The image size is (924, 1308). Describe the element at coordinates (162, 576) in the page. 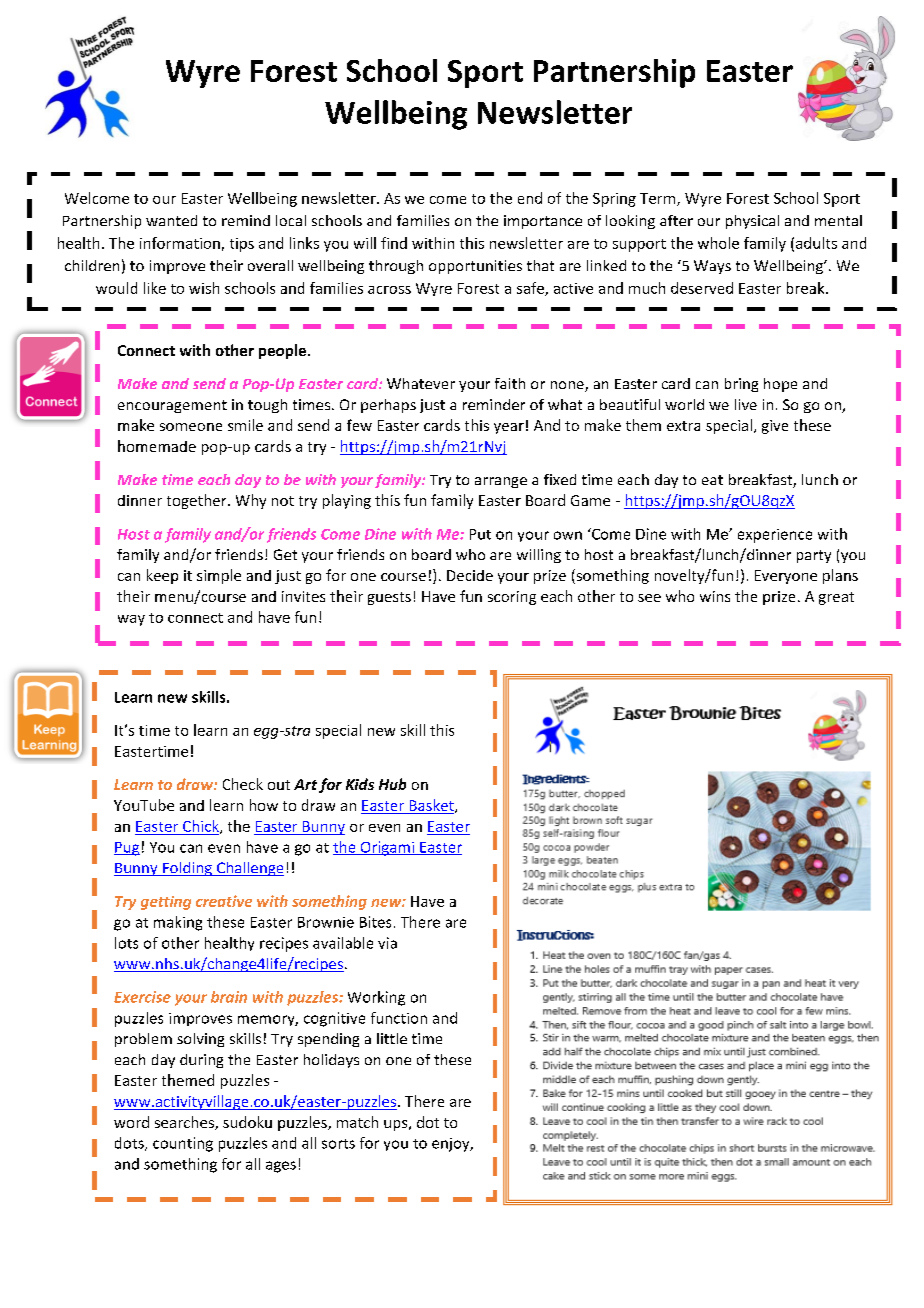

I see `keep` at that location.
